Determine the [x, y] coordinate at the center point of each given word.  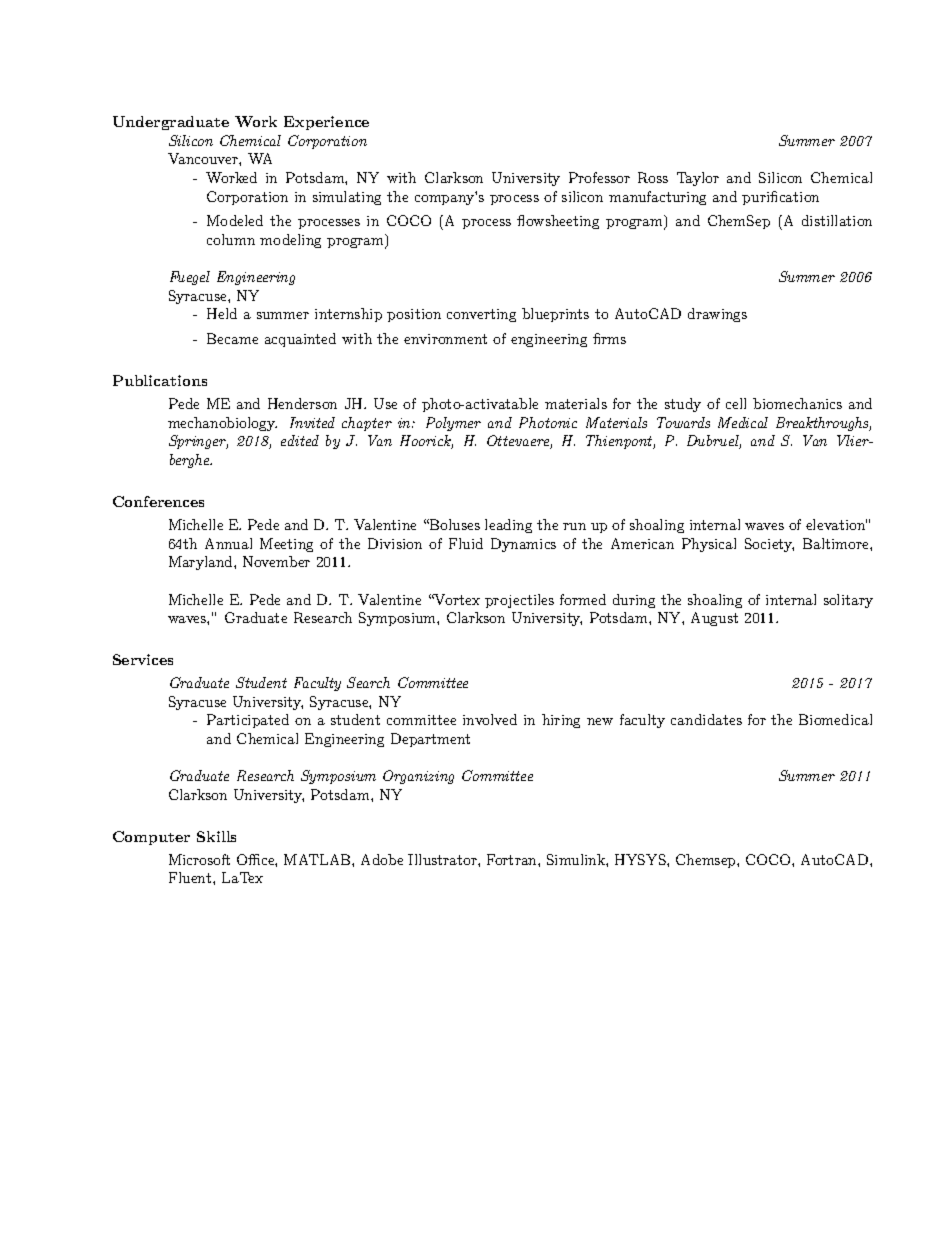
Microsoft [199, 859]
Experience [326, 123]
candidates [706, 719]
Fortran [513, 859]
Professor [599, 177]
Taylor [698, 179]
